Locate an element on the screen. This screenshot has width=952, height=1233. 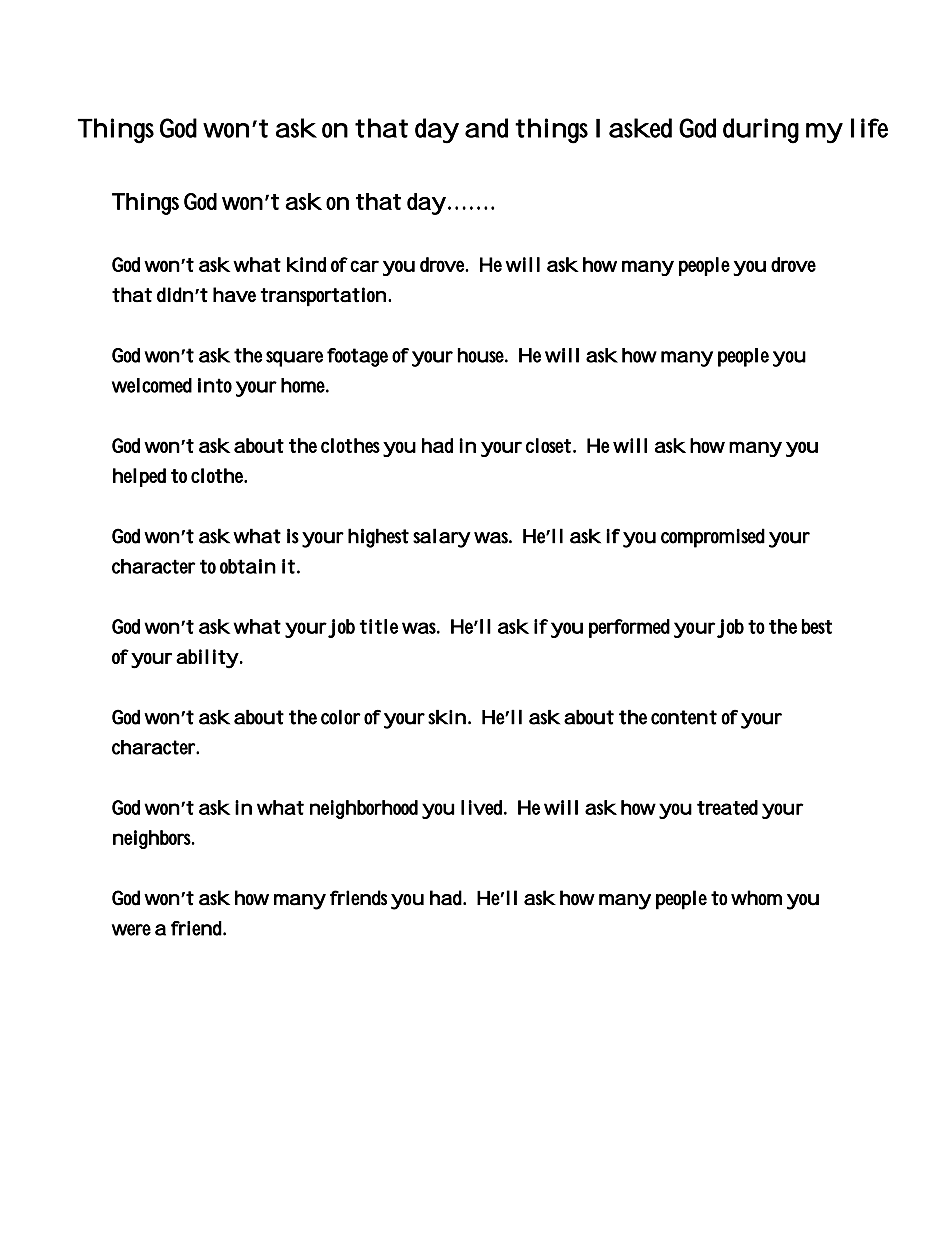
and is located at coordinates (486, 128).
